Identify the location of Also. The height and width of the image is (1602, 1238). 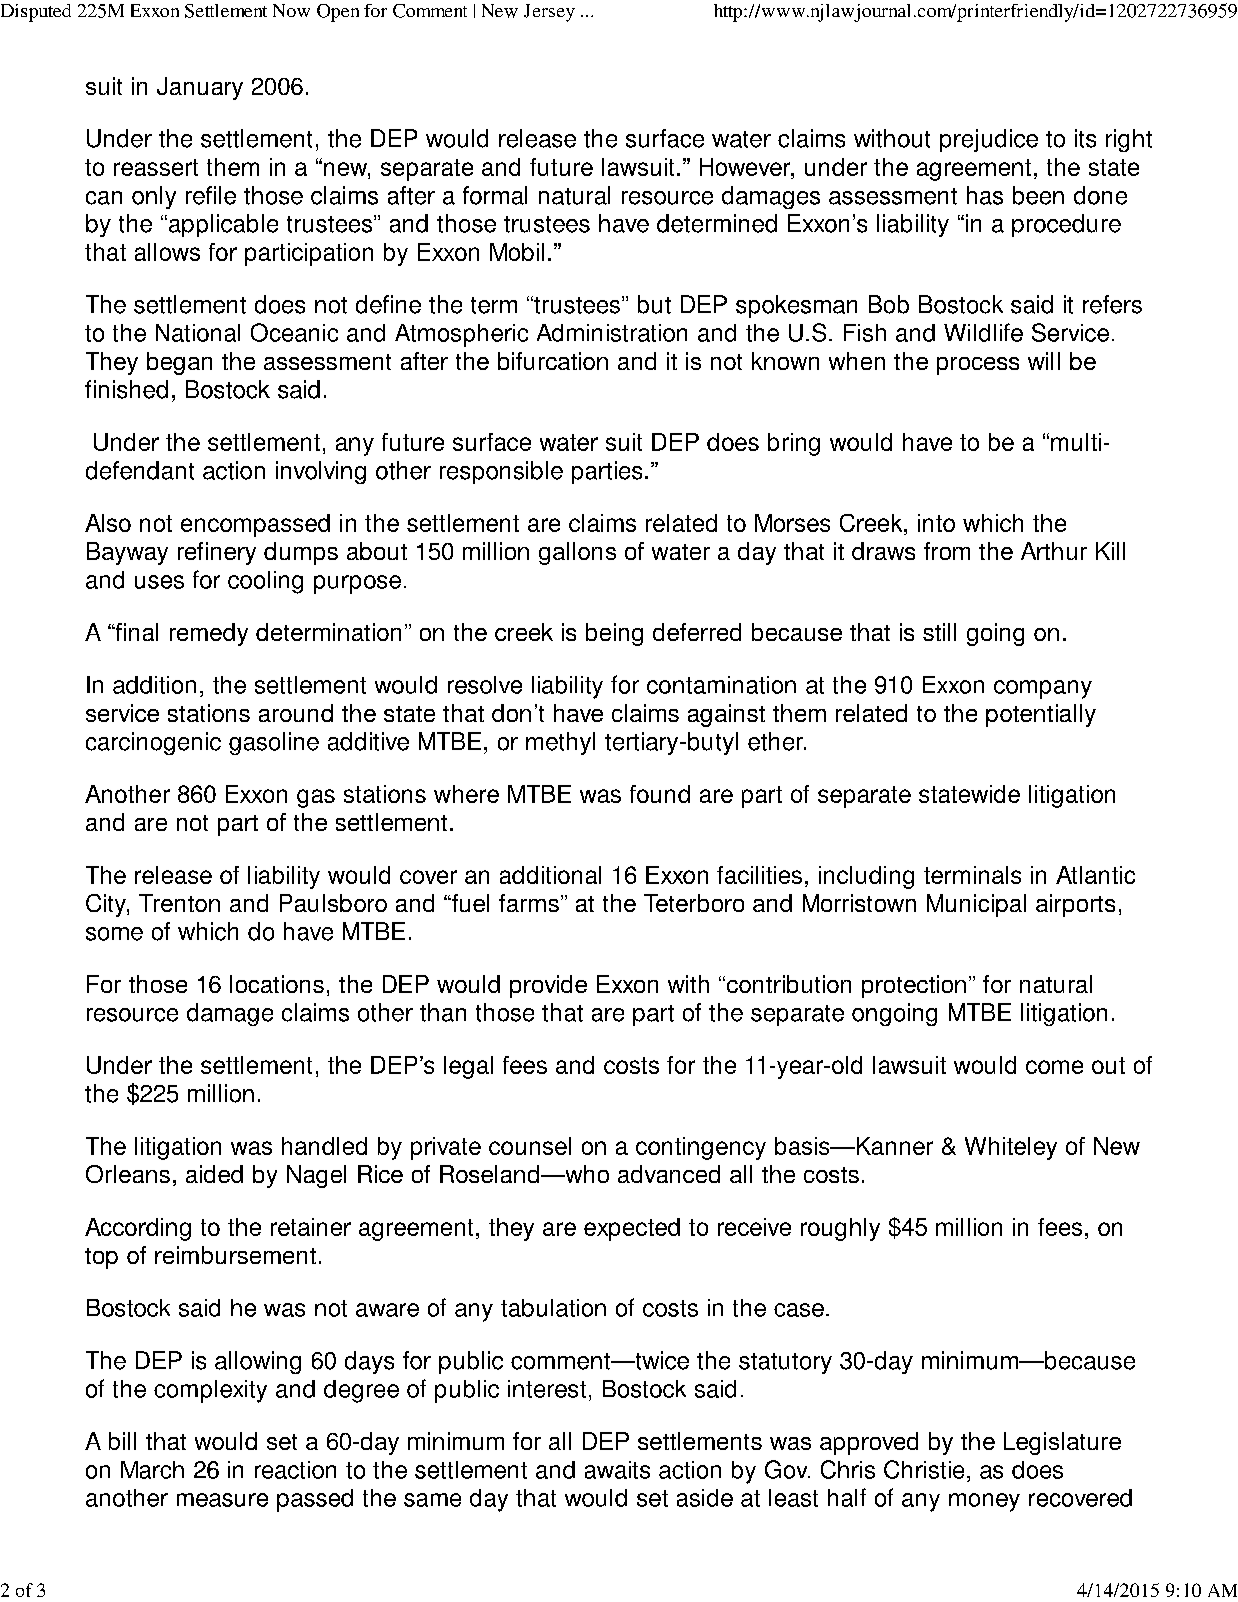
(108, 523).
